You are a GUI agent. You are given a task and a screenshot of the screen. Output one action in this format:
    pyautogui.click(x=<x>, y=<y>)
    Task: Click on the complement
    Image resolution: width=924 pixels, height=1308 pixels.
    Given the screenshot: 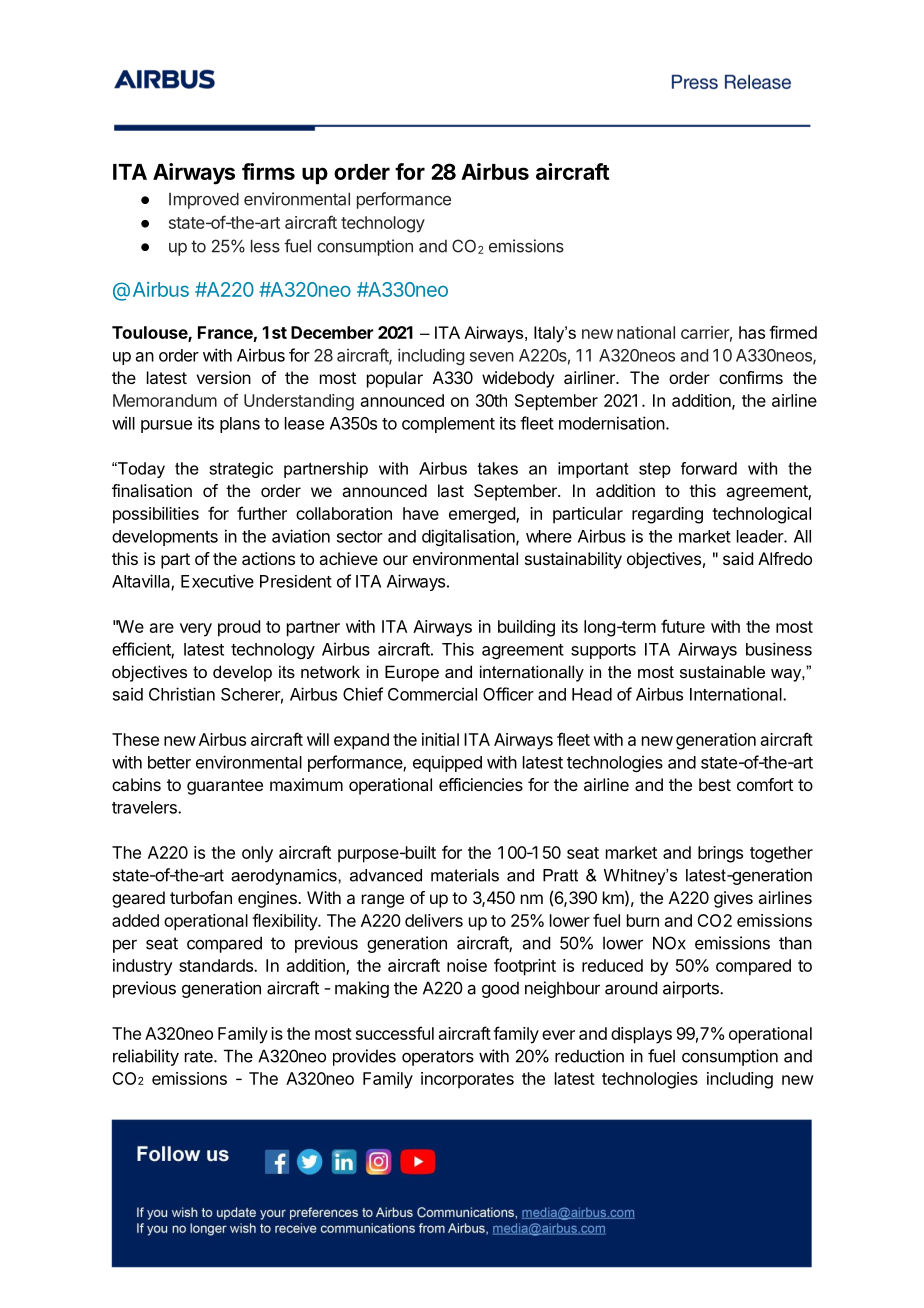 What is the action you would take?
    pyautogui.click(x=448, y=425)
